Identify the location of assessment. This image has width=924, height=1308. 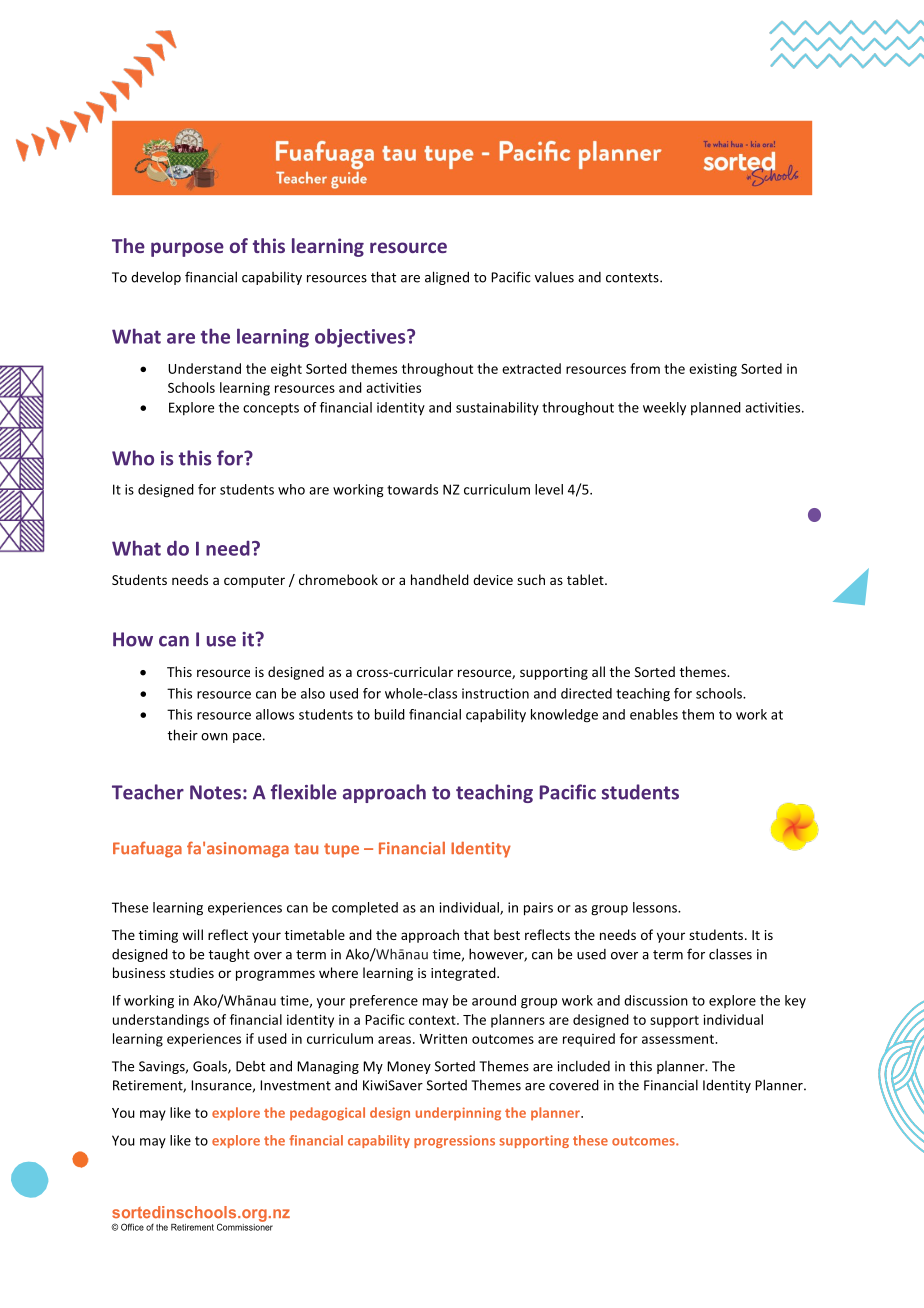
(679, 1039).
